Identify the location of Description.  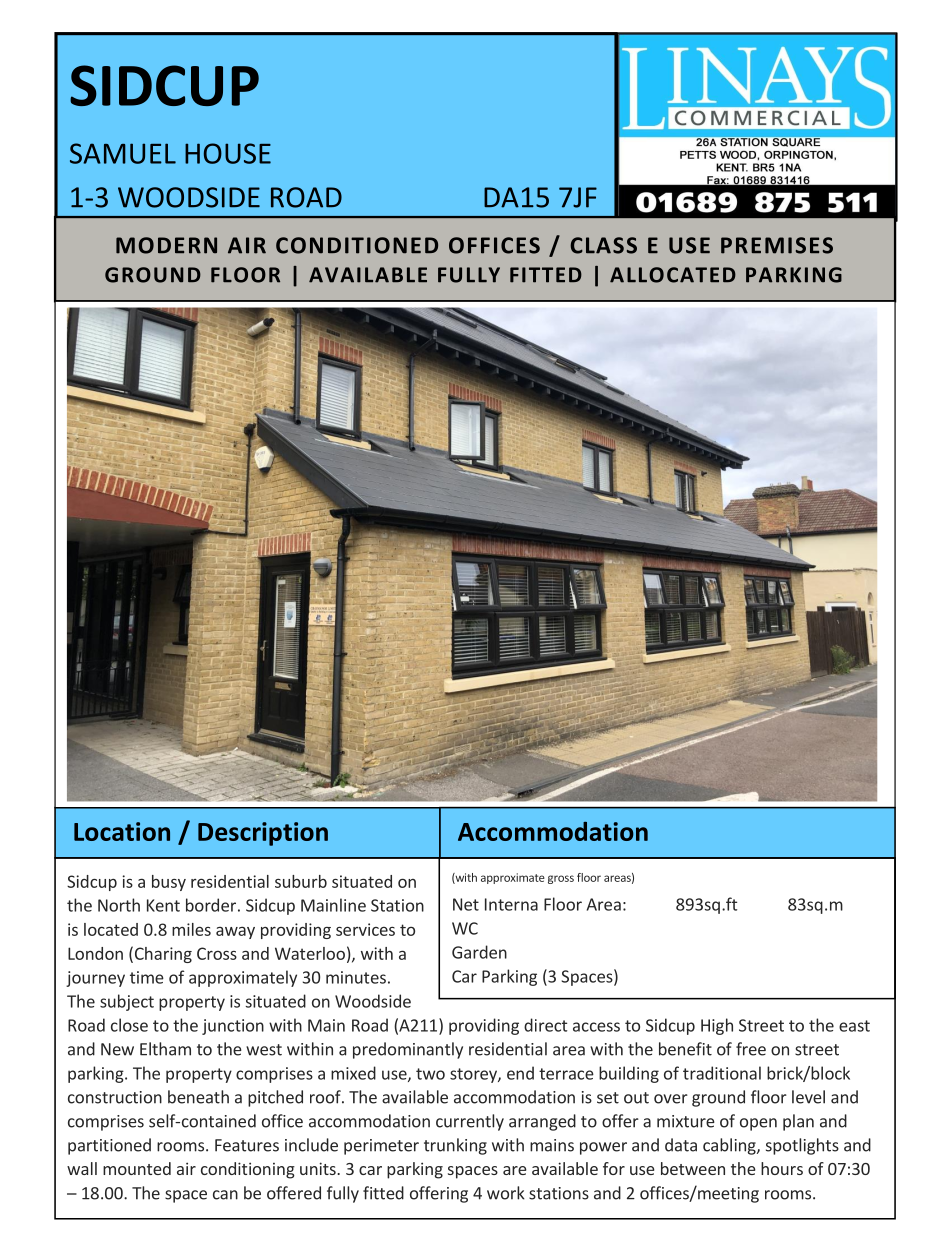
(263, 834).
